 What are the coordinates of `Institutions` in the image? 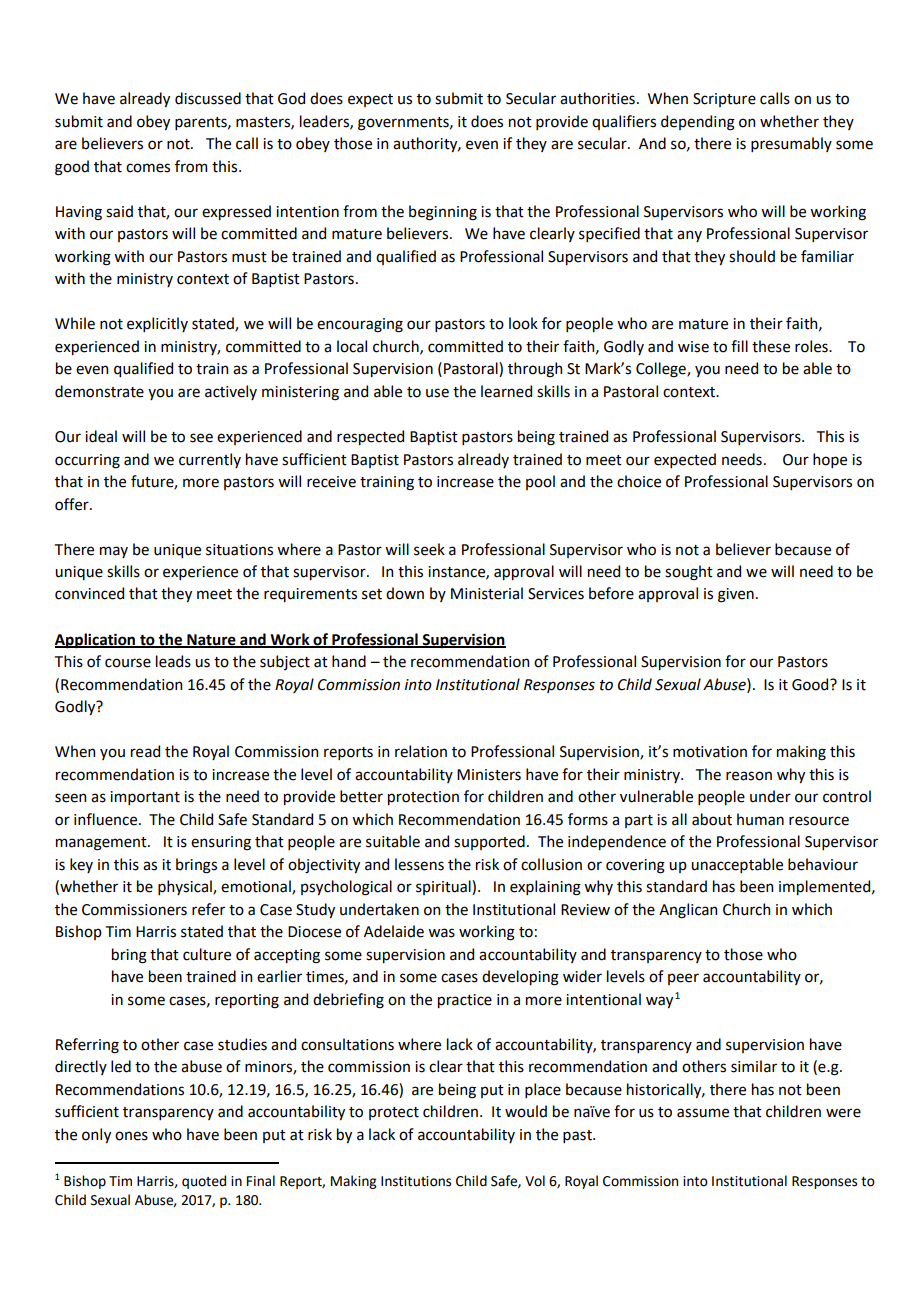 It's located at (416, 1181).
